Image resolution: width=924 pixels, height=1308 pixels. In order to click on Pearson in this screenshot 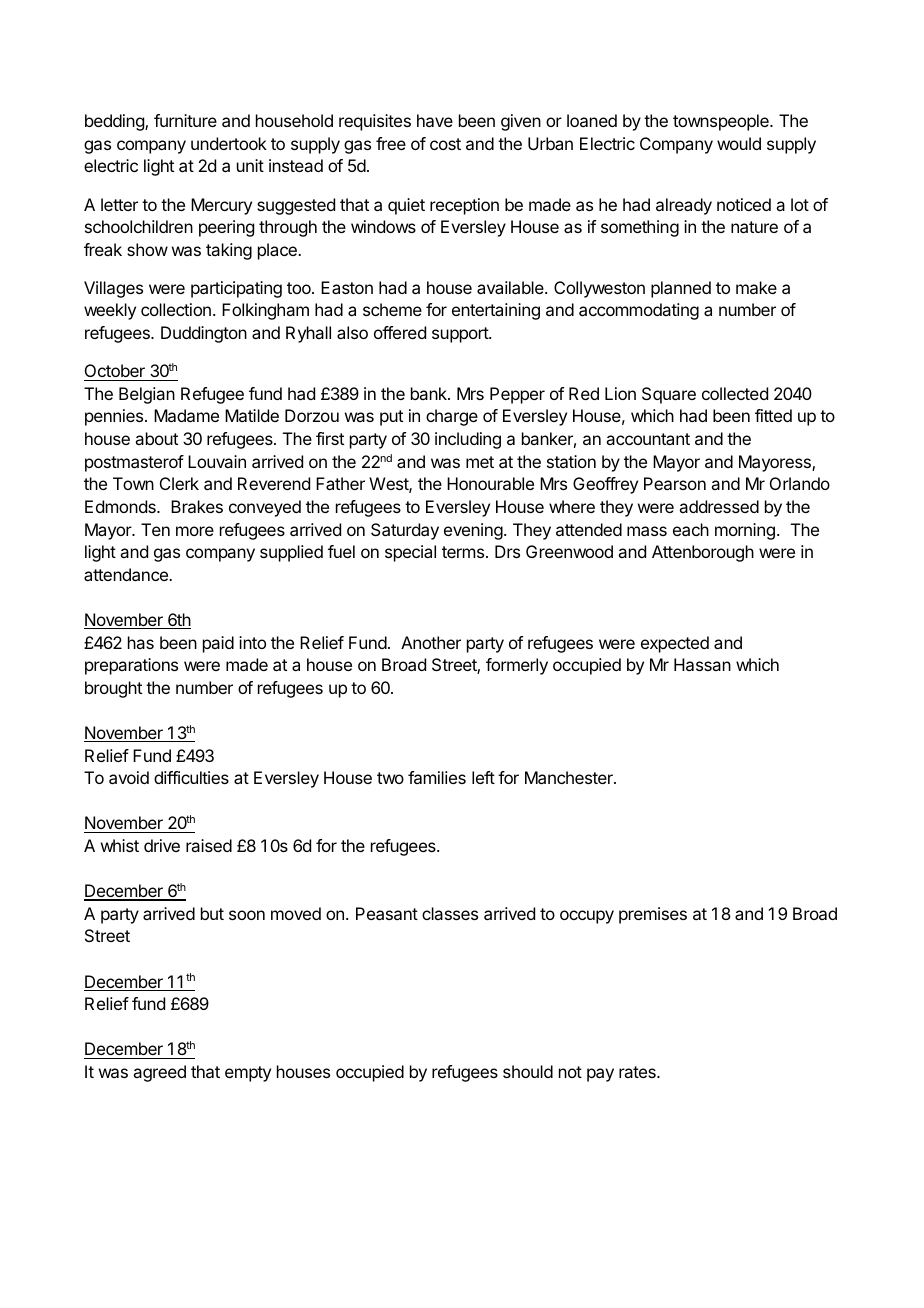, I will do `click(675, 483)`.
